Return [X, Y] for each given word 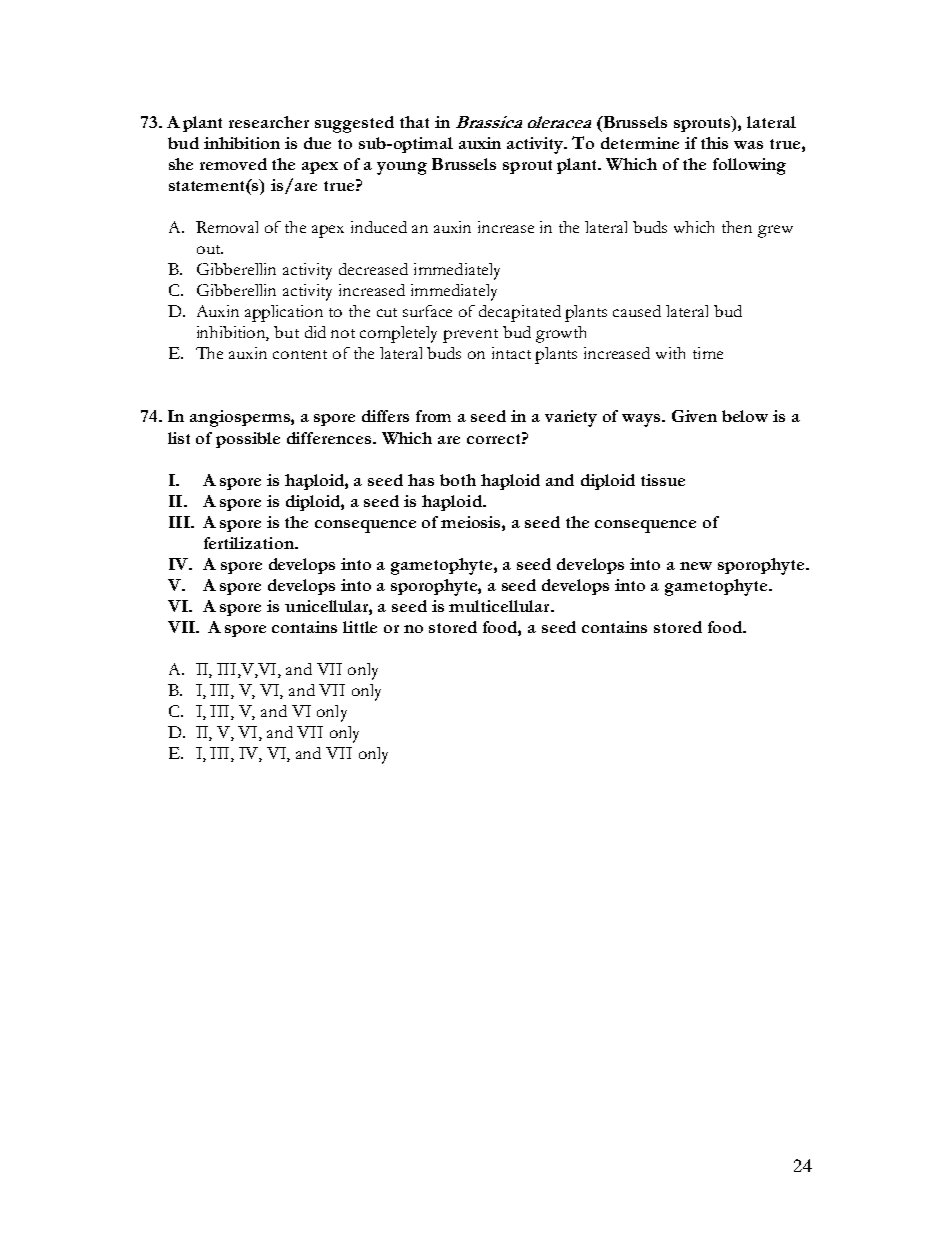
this [714, 143]
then [737, 227]
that [414, 122]
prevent [470, 336]
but [286, 332]
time [708, 353]
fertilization [250, 543]
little [360, 627]
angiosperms [241, 418]
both [458, 480]
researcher [269, 122]
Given [694, 416]
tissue [663, 480]
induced [379, 227]
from [433, 416]
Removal [227, 227]
